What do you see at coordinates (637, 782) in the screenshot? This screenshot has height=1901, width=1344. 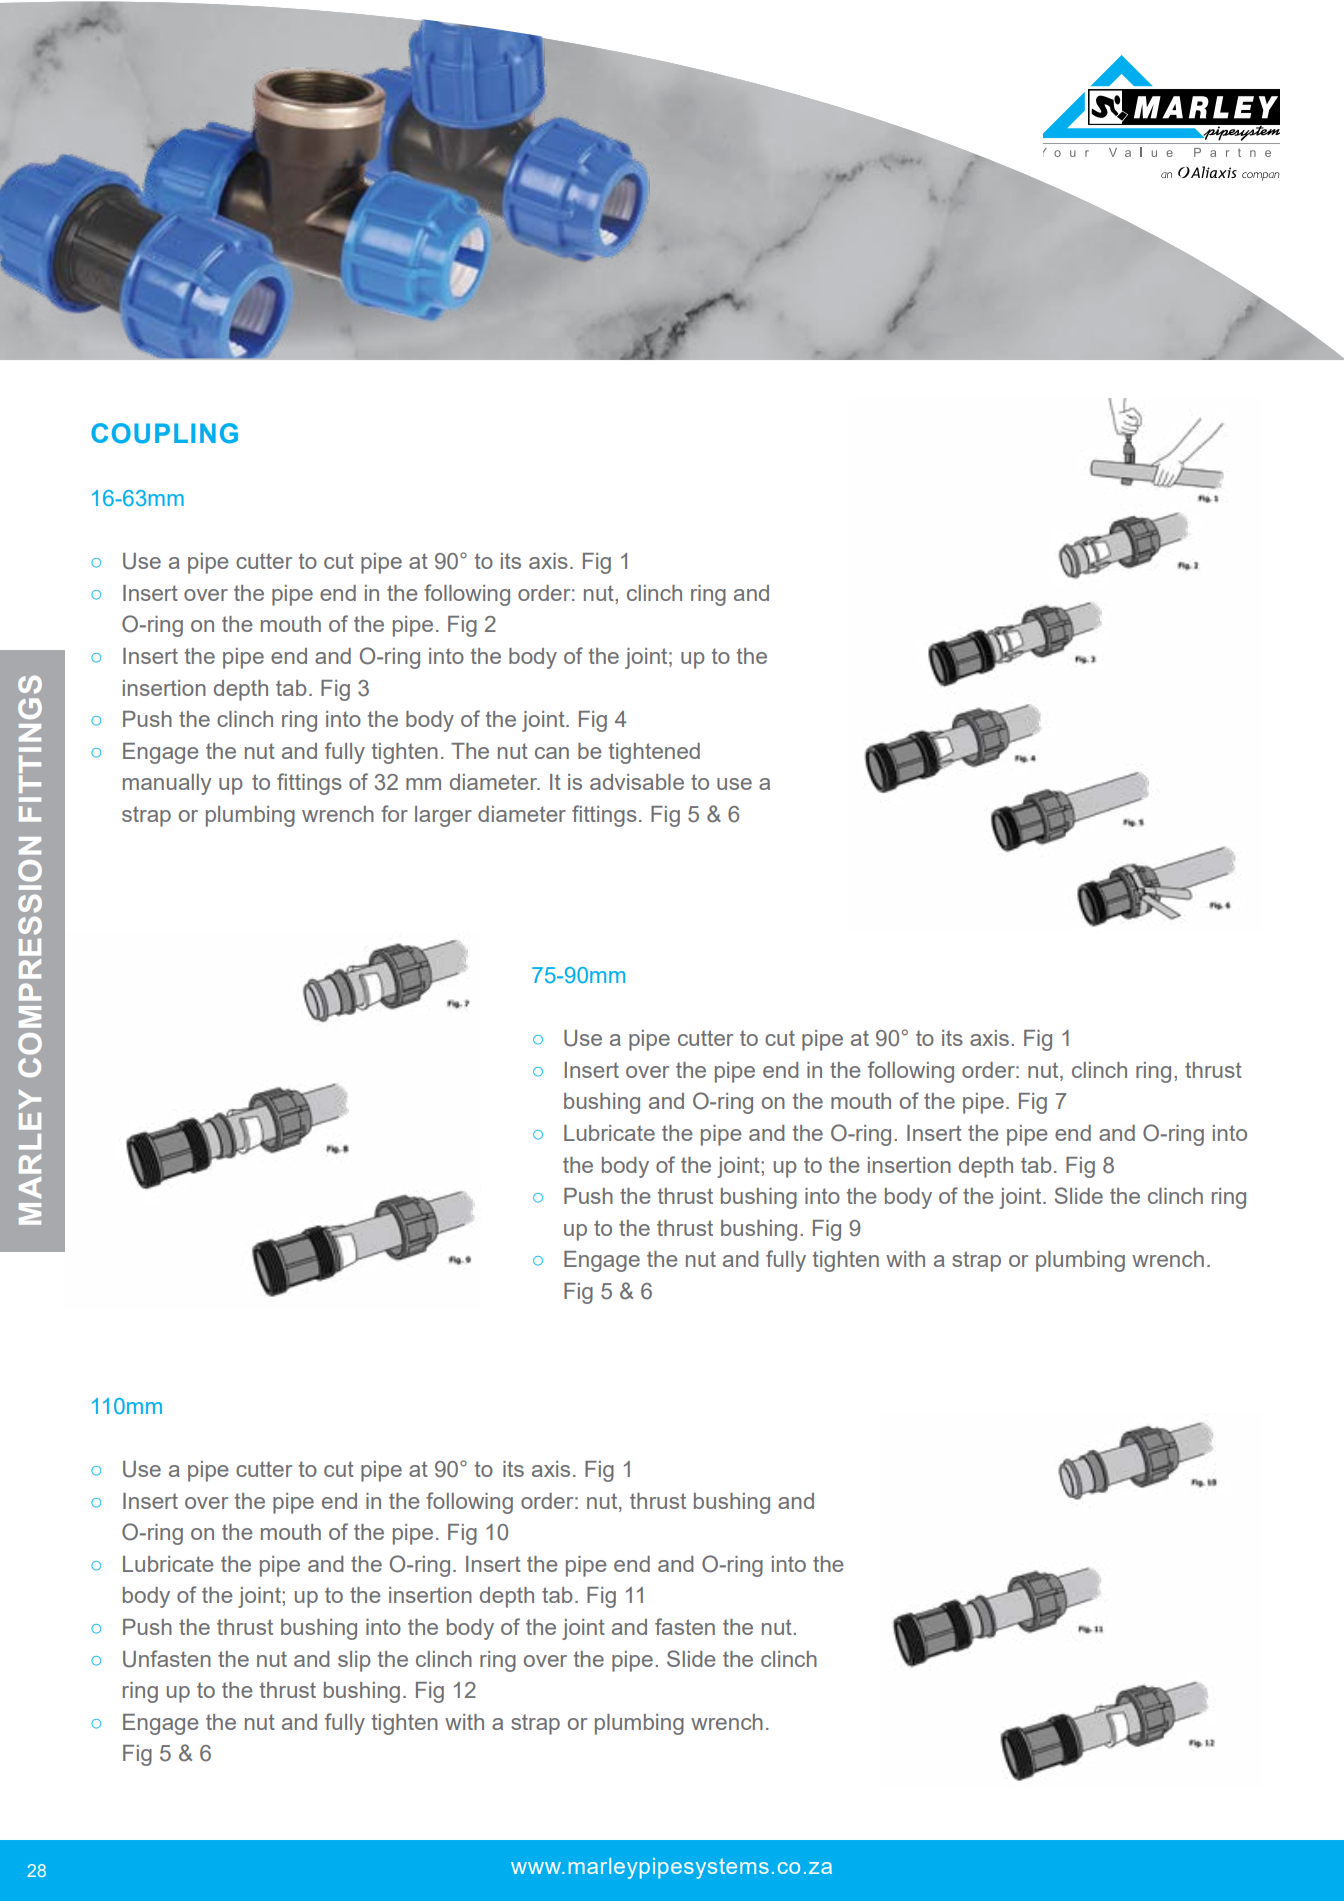 I see `advisable` at bounding box center [637, 782].
